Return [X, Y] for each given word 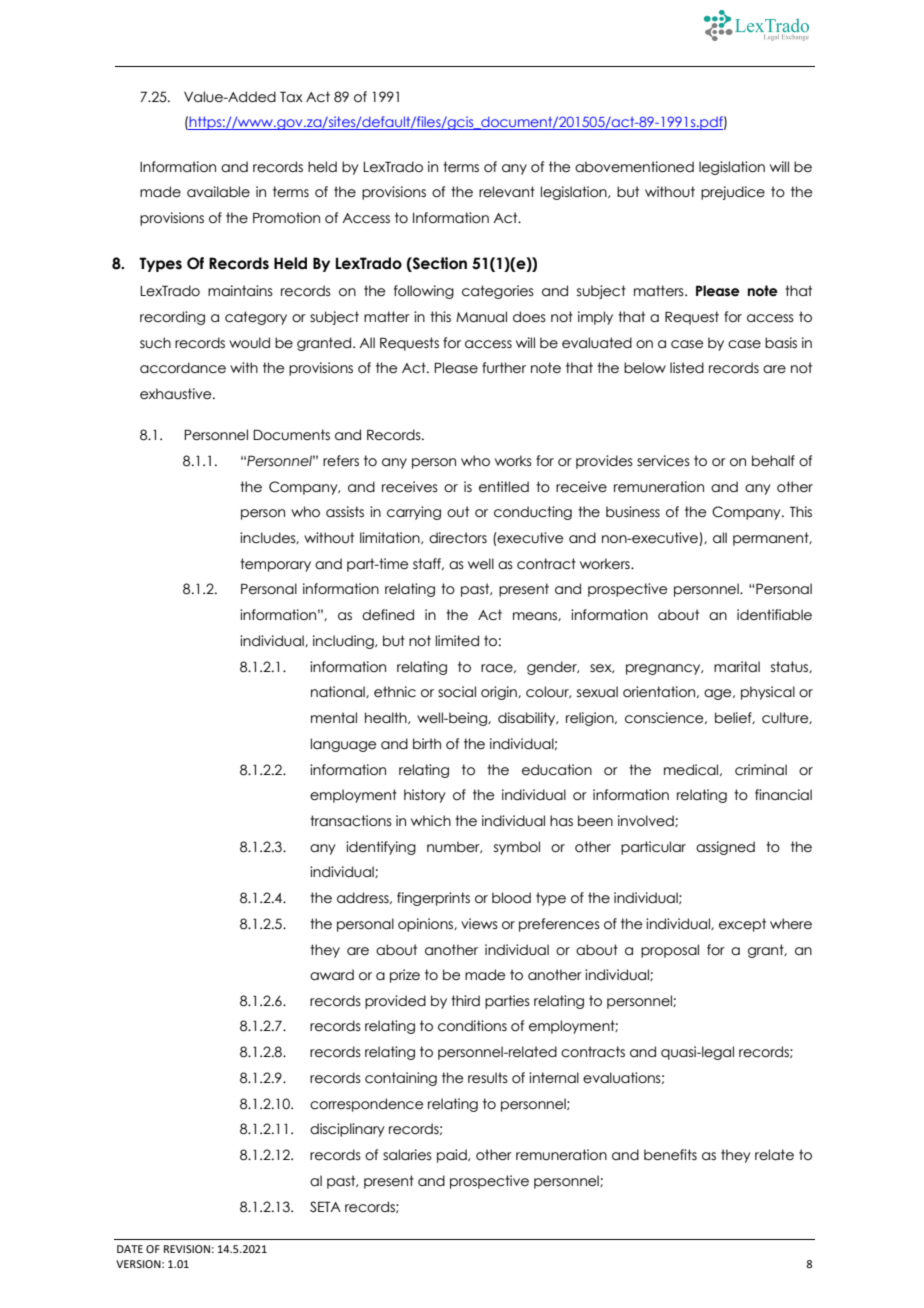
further [504, 368]
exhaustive [177, 394]
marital [737, 667]
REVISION [187, 1249]
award [332, 975]
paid [453, 1156]
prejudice [733, 193]
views [479, 924]
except [742, 925]
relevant [507, 192]
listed [687, 368]
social [457, 692]
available [218, 192]
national [339, 692]
